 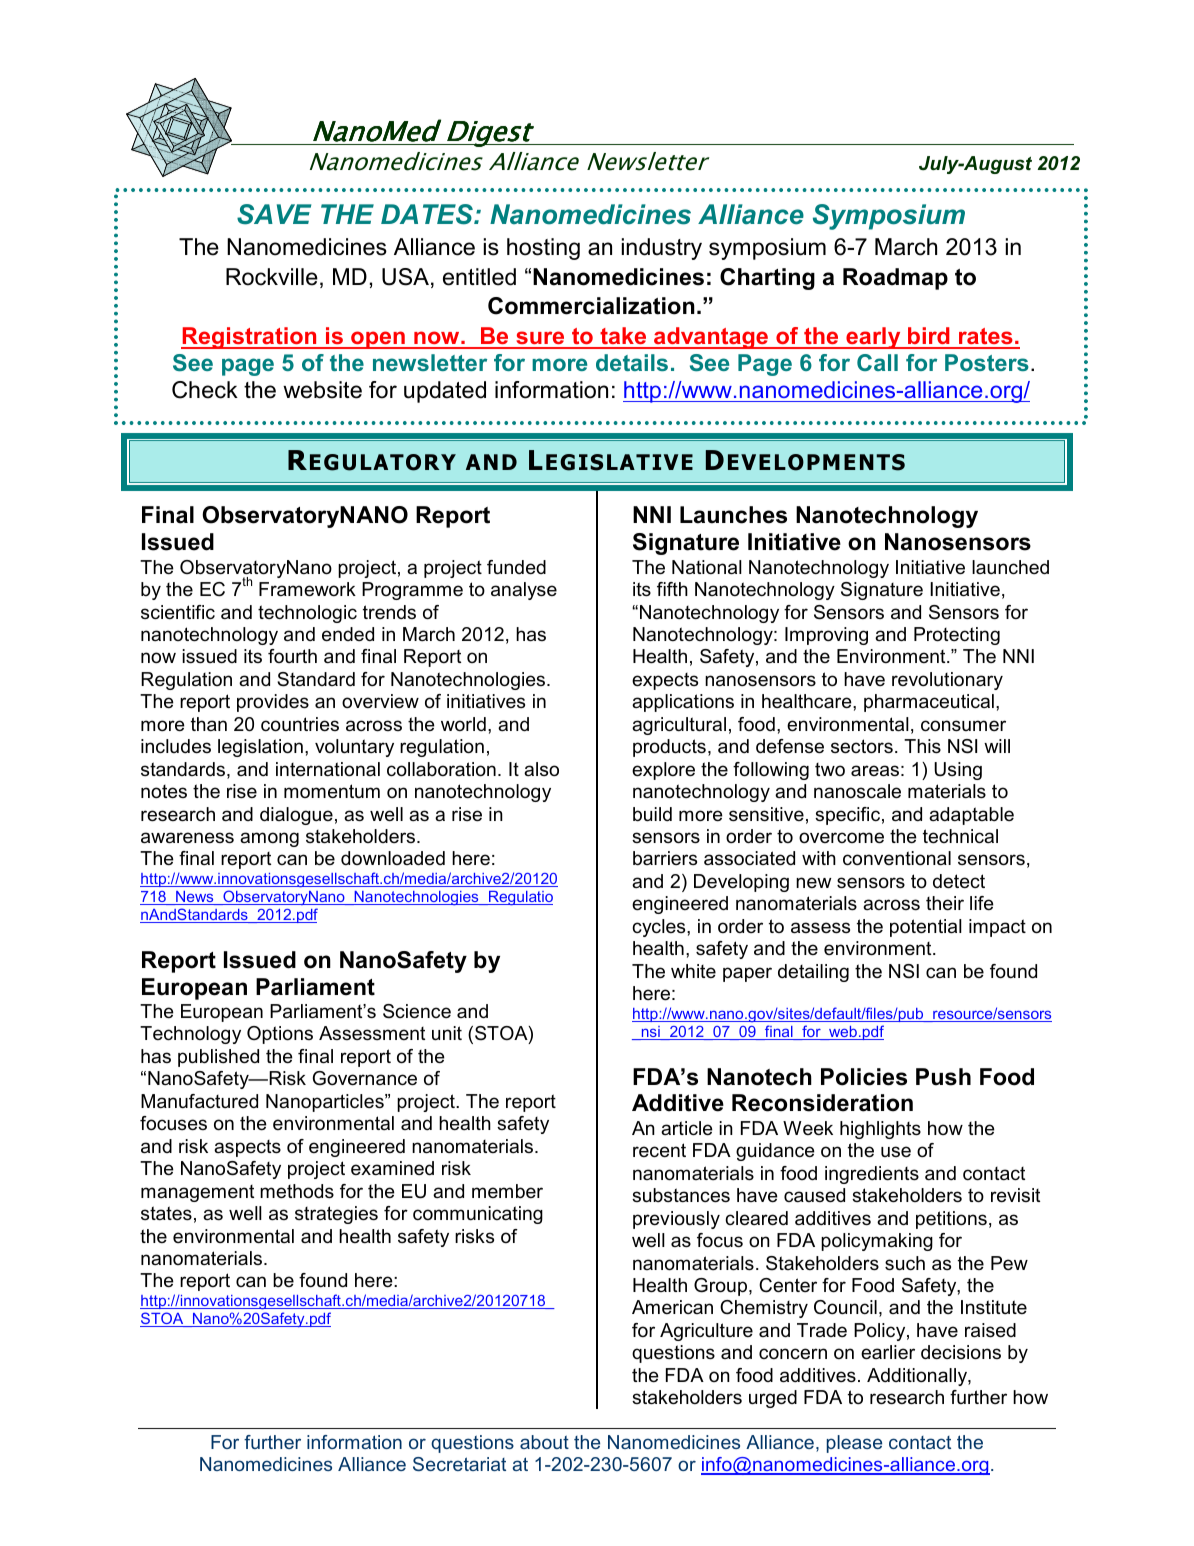 What do you see at coordinates (895, 279) in the document?
I see `Roadmap` at bounding box center [895, 279].
